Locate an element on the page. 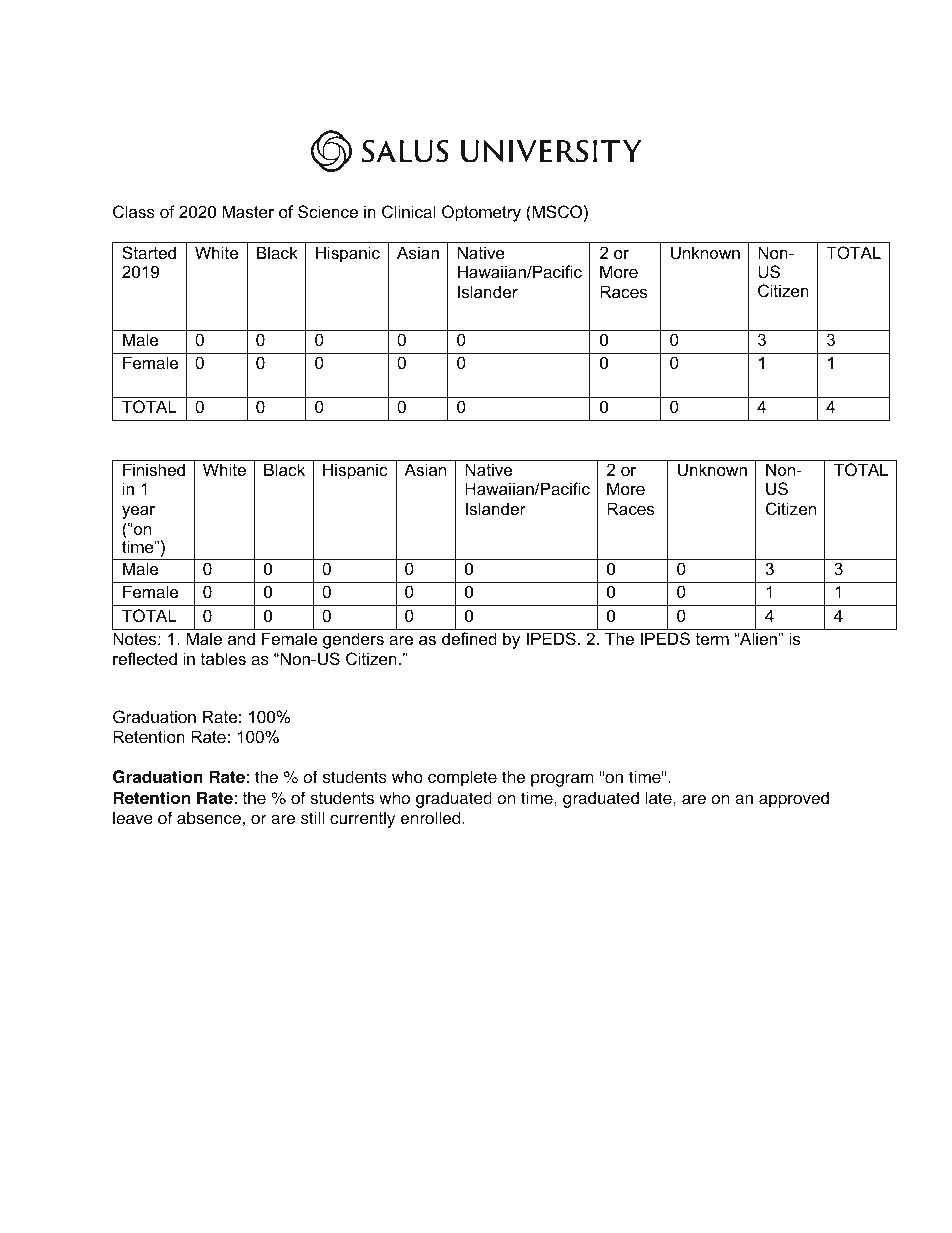 This page has width=952, height=1233. tables is located at coordinates (223, 658).
